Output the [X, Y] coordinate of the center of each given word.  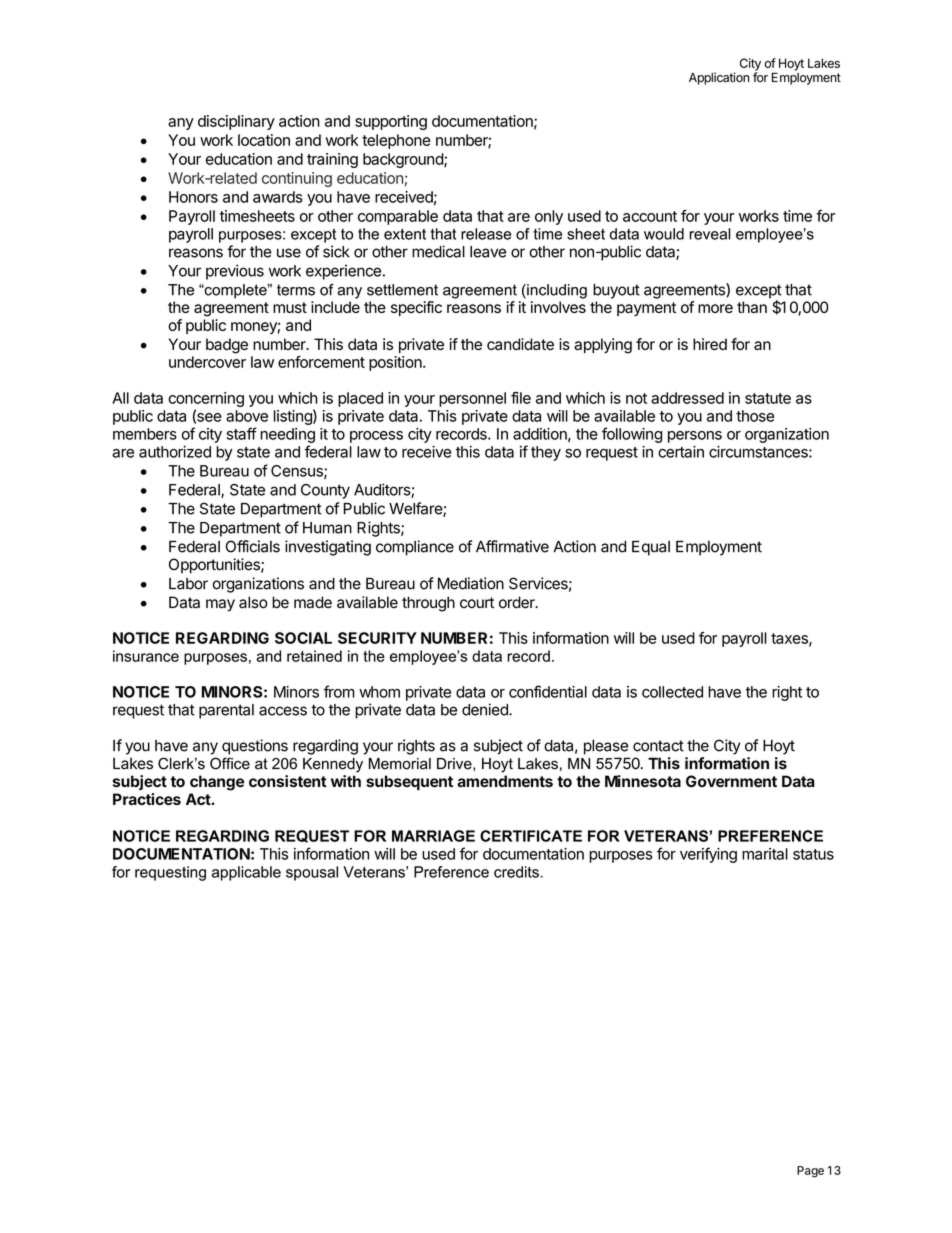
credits [517, 872]
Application [719, 78]
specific [416, 308]
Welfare [416, 509]
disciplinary [236, 122]
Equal [651, 548]
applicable [246, 873]
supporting [391, 122]
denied [486, 709]
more [715, 308]
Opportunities [215, 566]
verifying [708, 855]
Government [731, 781]
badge [227, 346]
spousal [312, 873]
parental [226, 711]
